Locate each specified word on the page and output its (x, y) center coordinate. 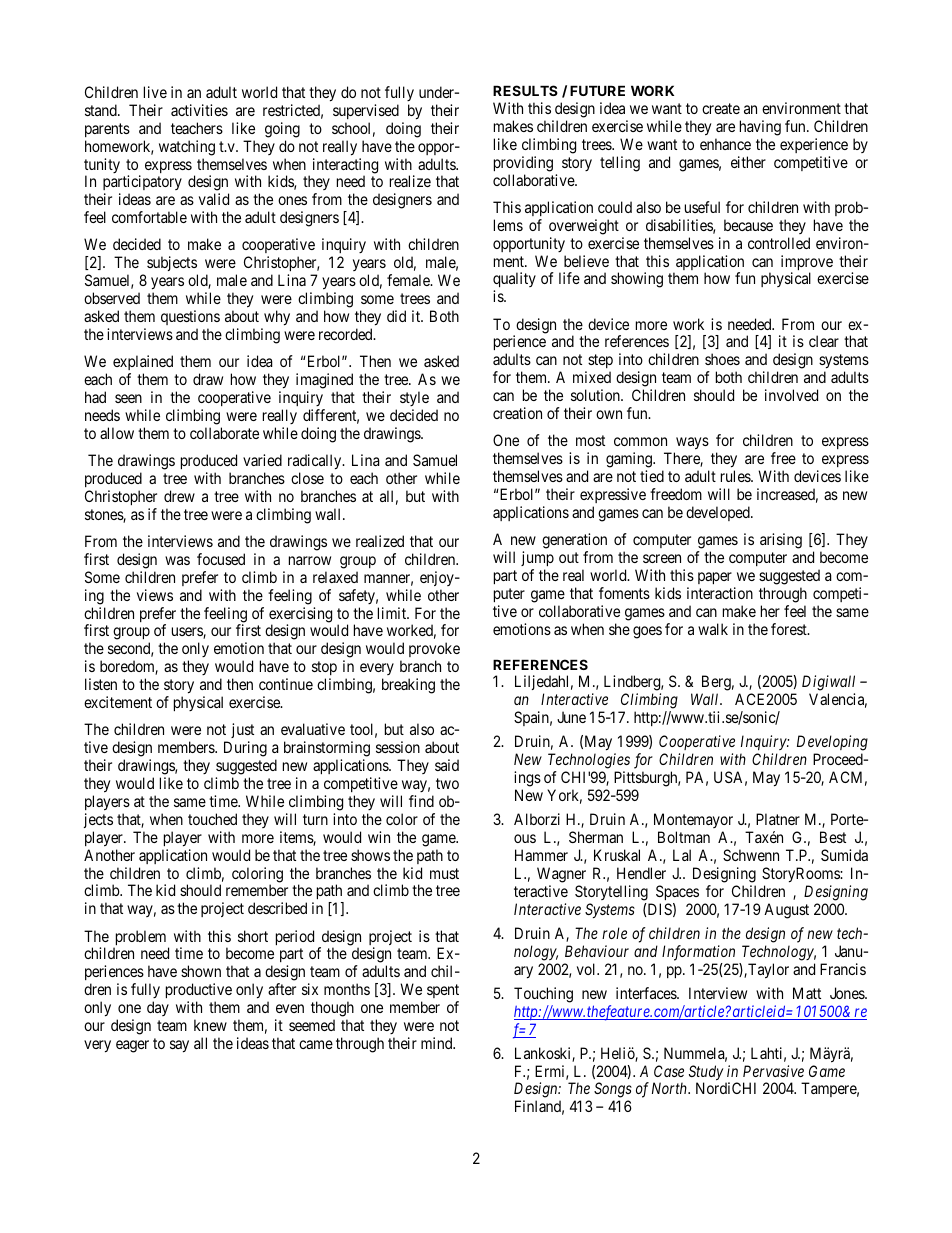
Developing (832, 743)
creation (517, 413)
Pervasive (773, 1071)
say (179, 1046)
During (245, 749)
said (447, 765)
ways (691, 445)
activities (199, 110)
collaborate (224, 433)
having (760, 128)
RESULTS (525, 90)
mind (438, 1043)
